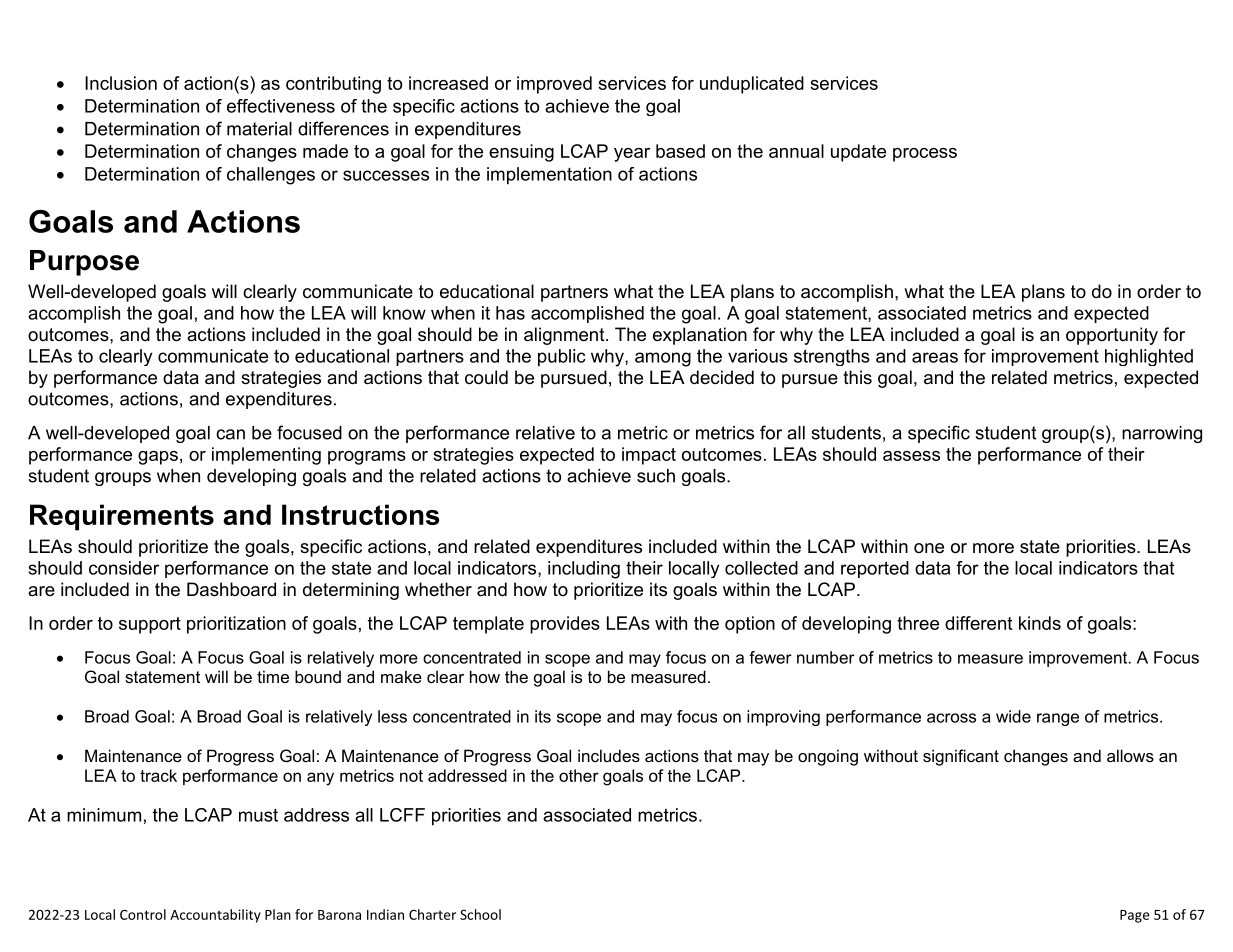 Image resolution: width=1233 pixels, height=952 pixels. I want to click on areas, so click(935, 357).
